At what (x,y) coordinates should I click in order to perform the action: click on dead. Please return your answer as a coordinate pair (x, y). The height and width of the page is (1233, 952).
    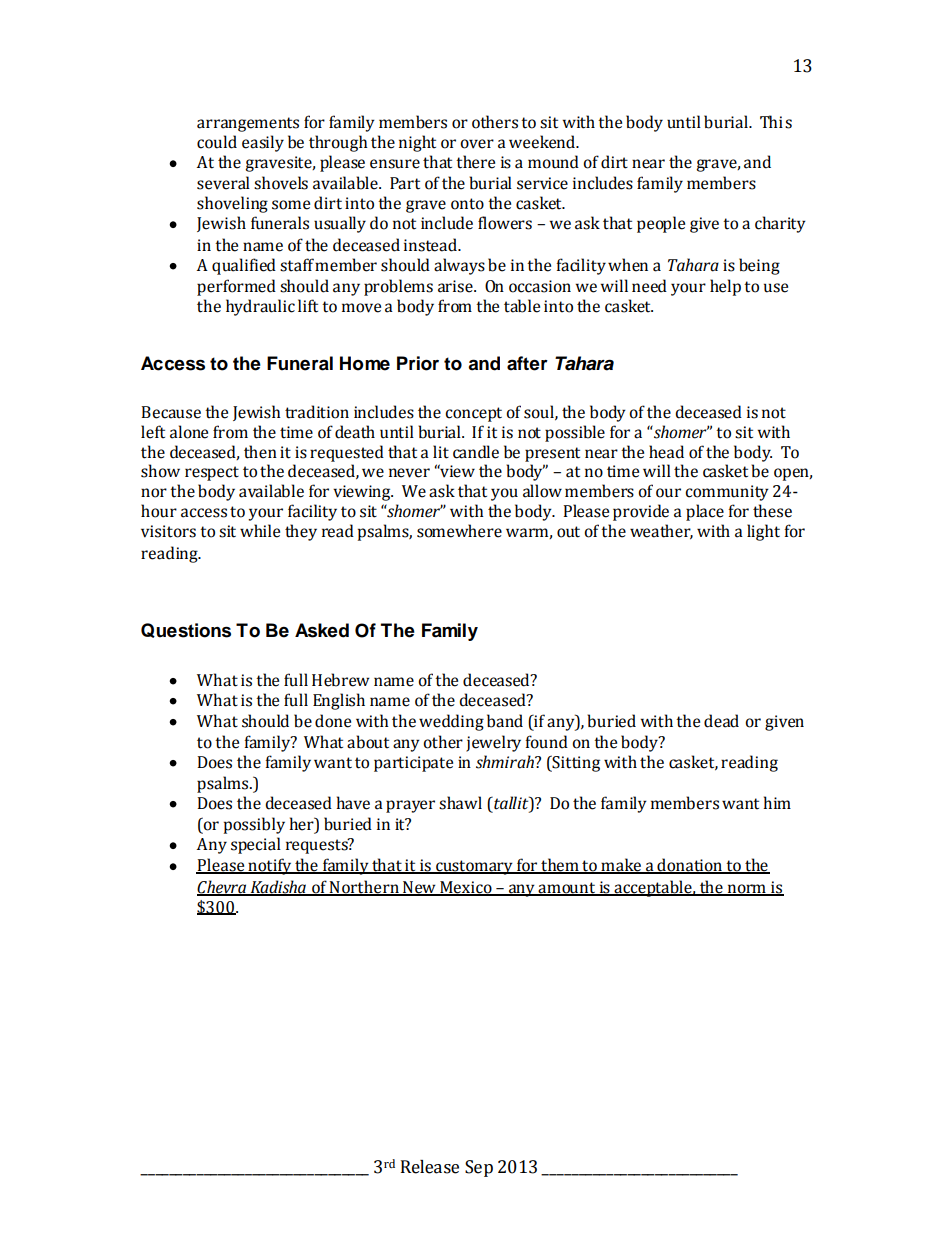
    Looking at the image, I should click on (721, 721).
